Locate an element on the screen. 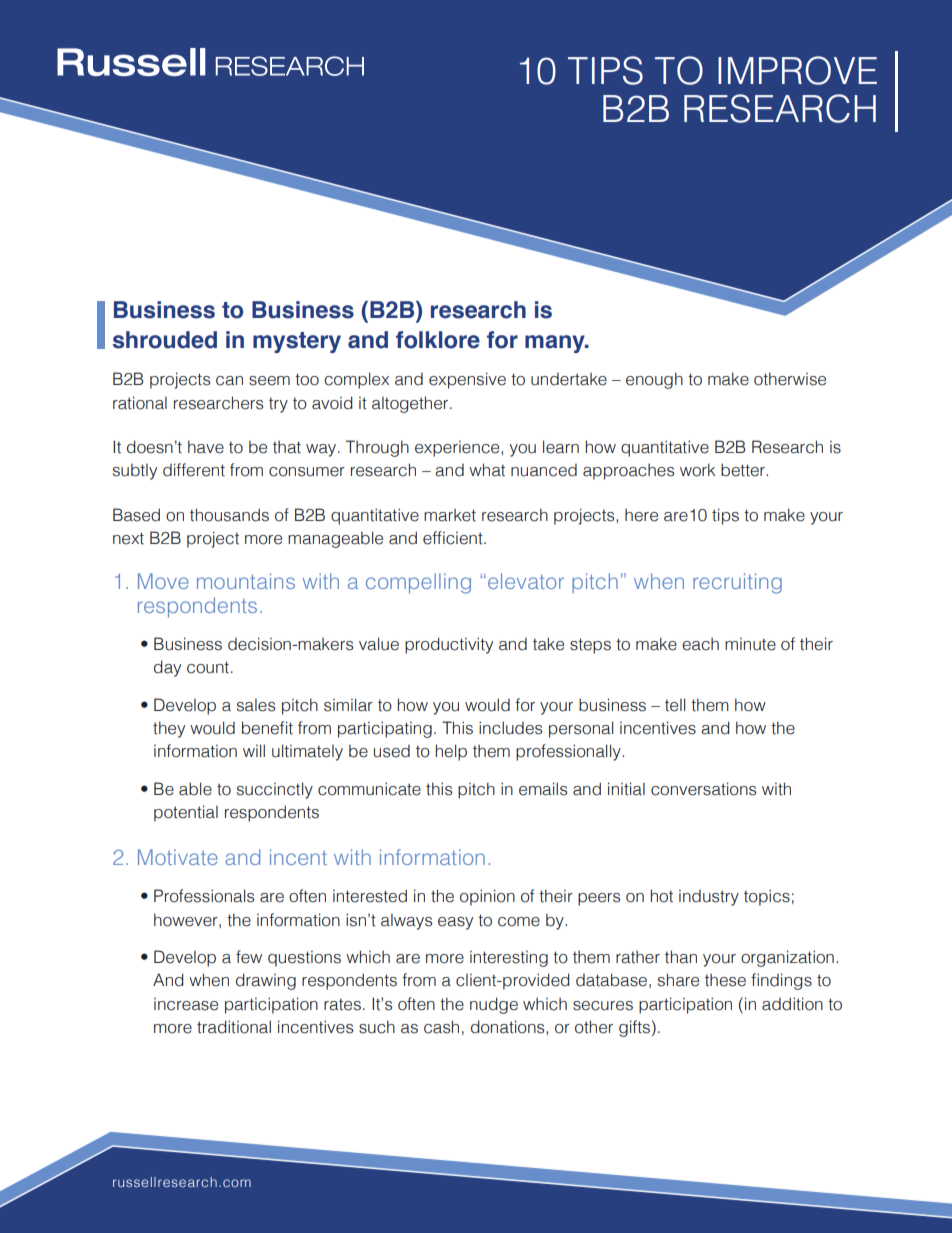 The image size is (952, 1233). recruiting is located at coordinates (737, 583).
